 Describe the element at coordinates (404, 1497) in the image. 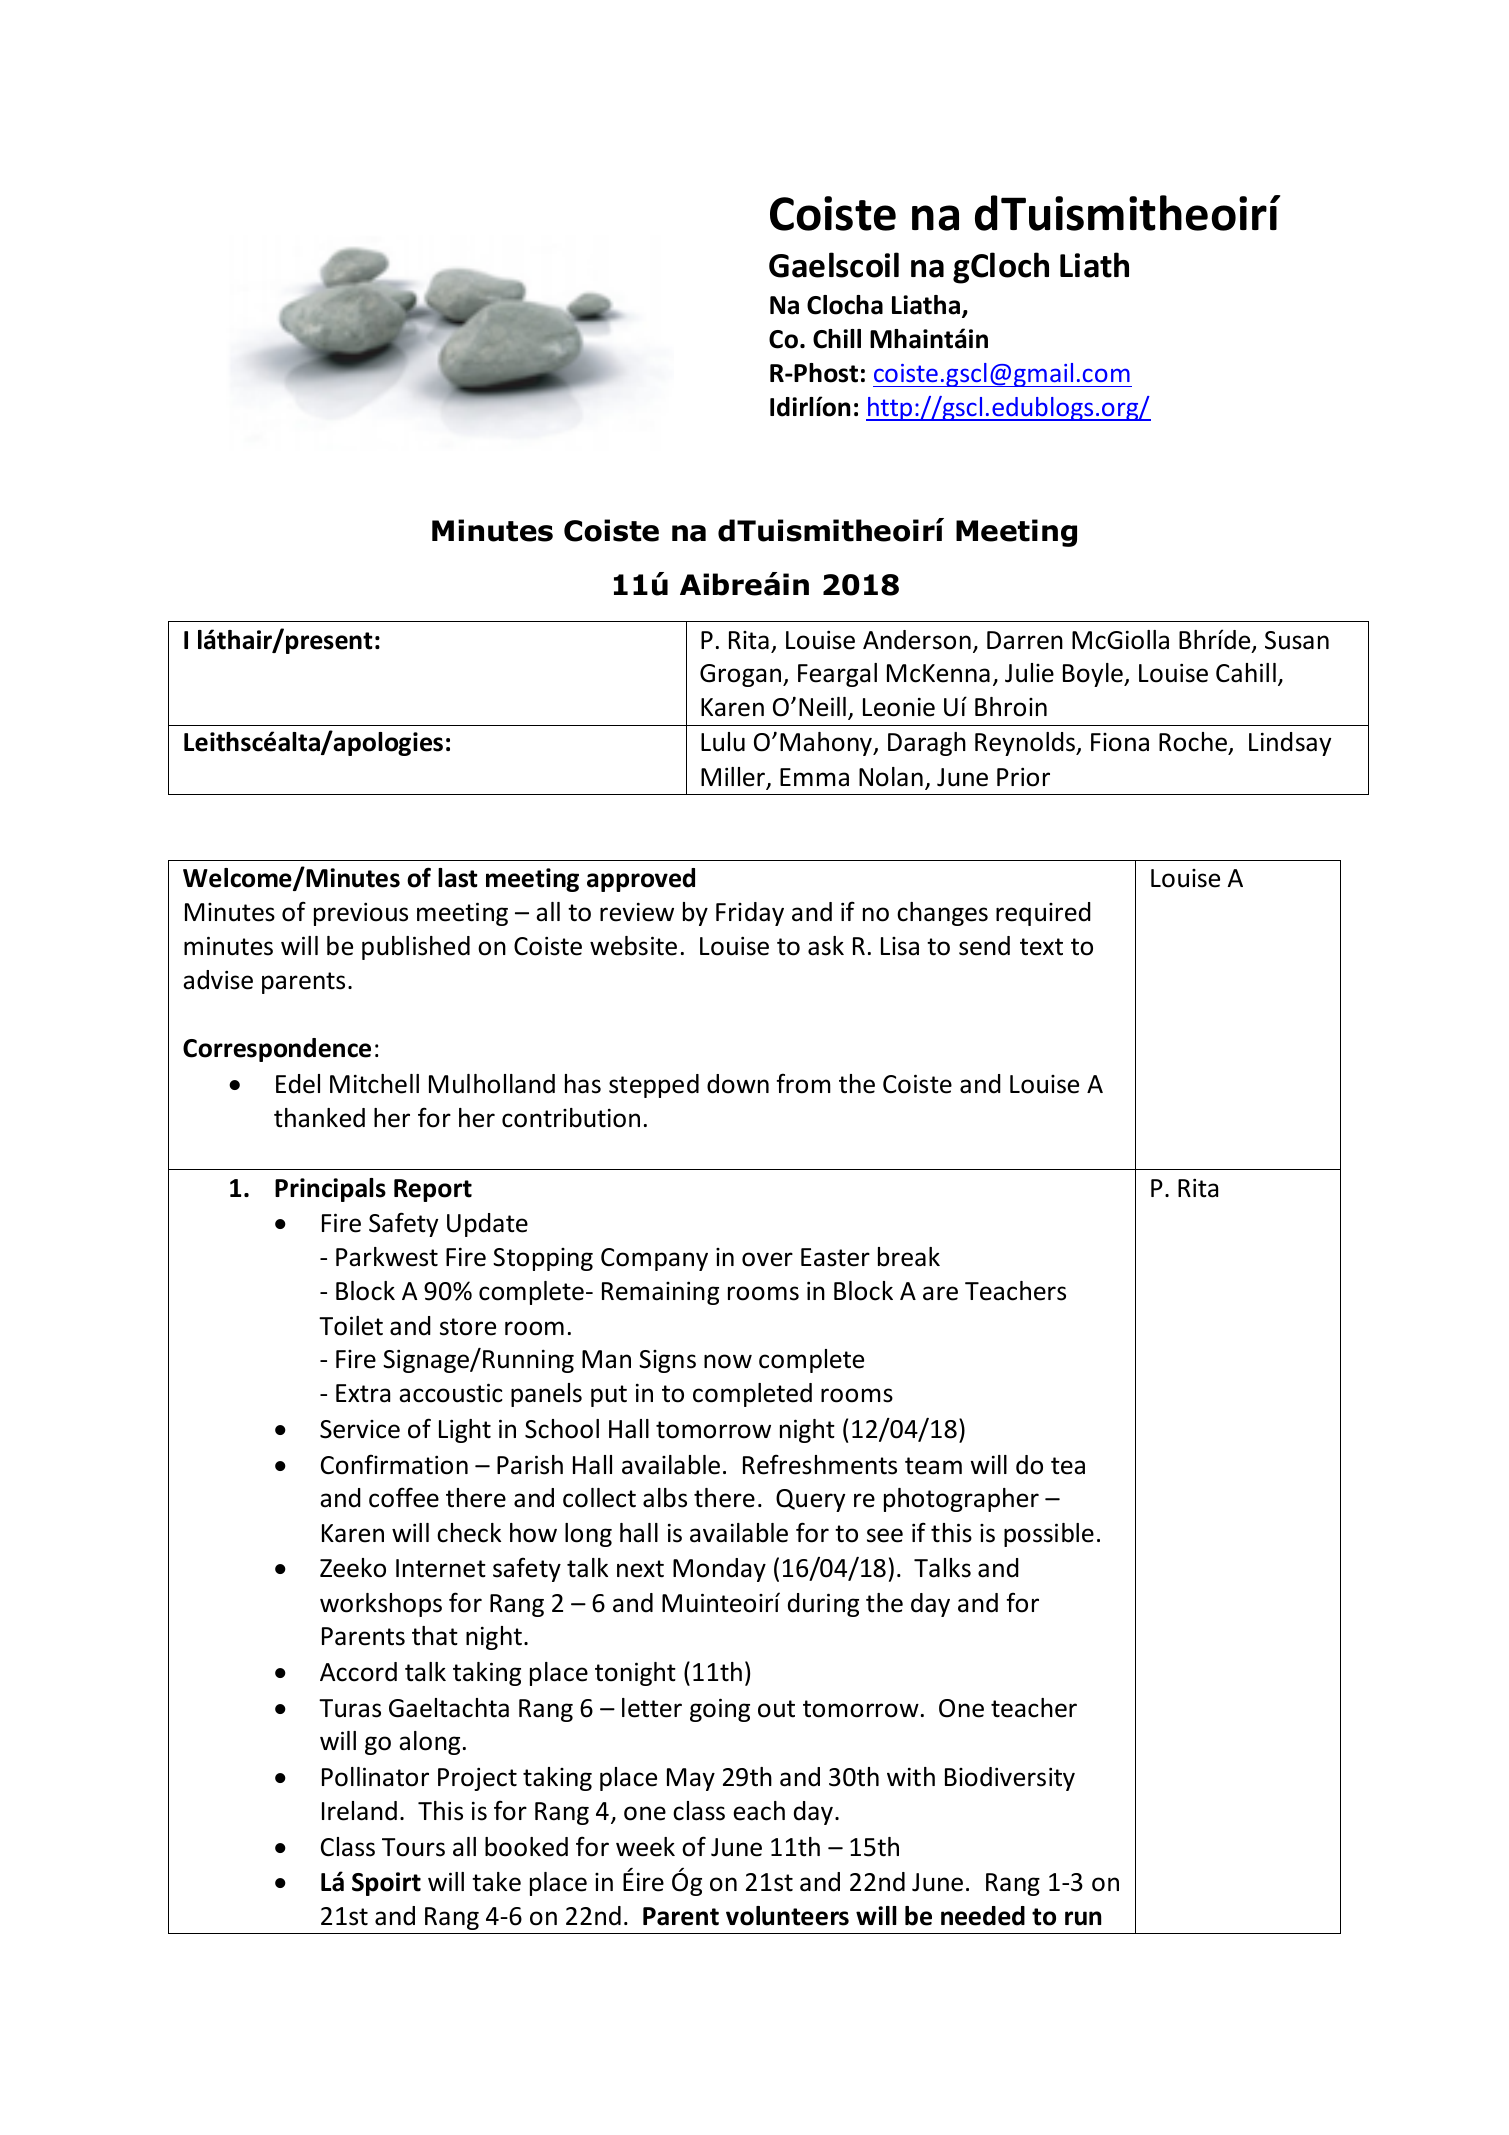

I see `coffee` at that location.
